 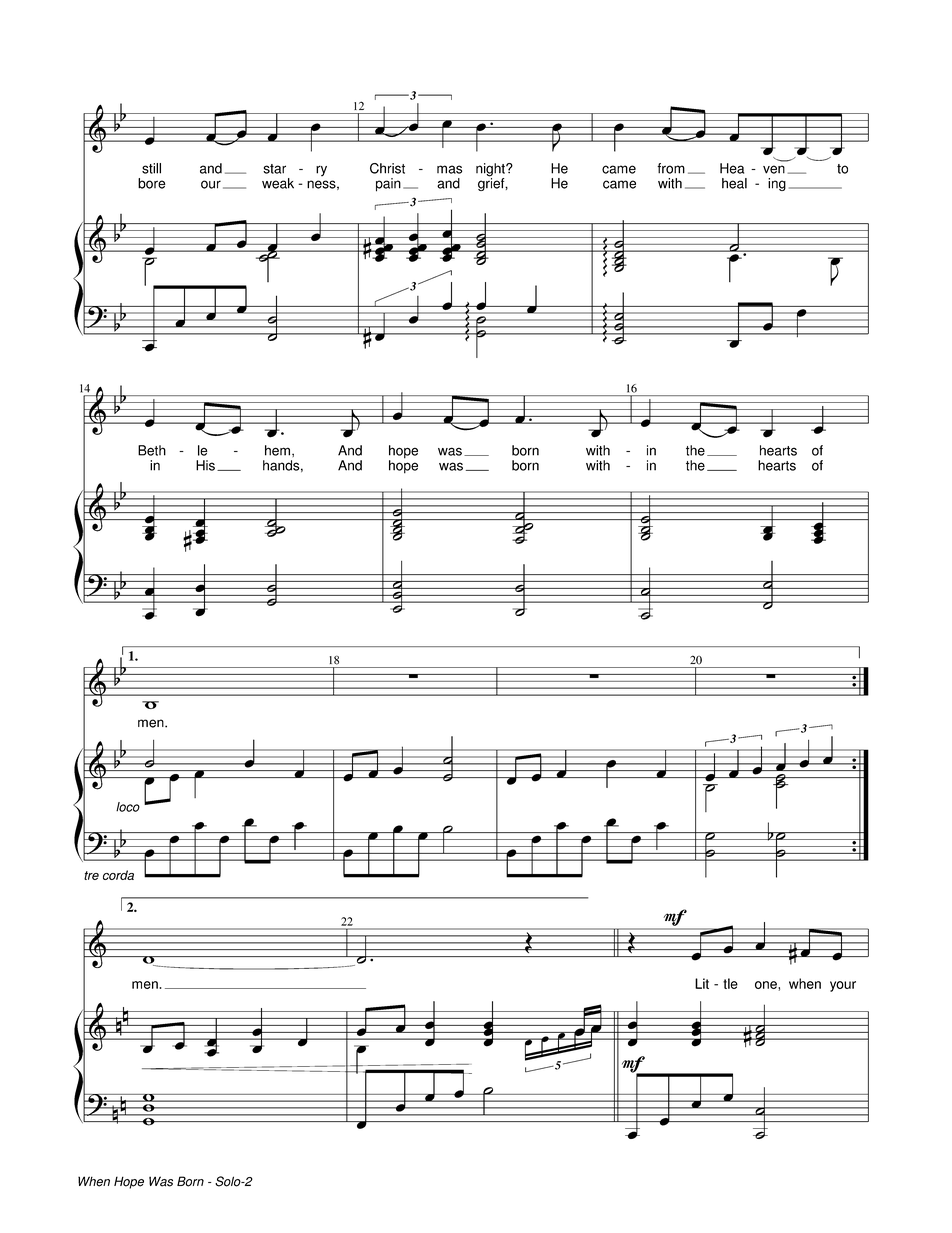 What do you see at coordinates (730, 983) in the screenshot?
I see `tle` at bounding box center [730, 983].
